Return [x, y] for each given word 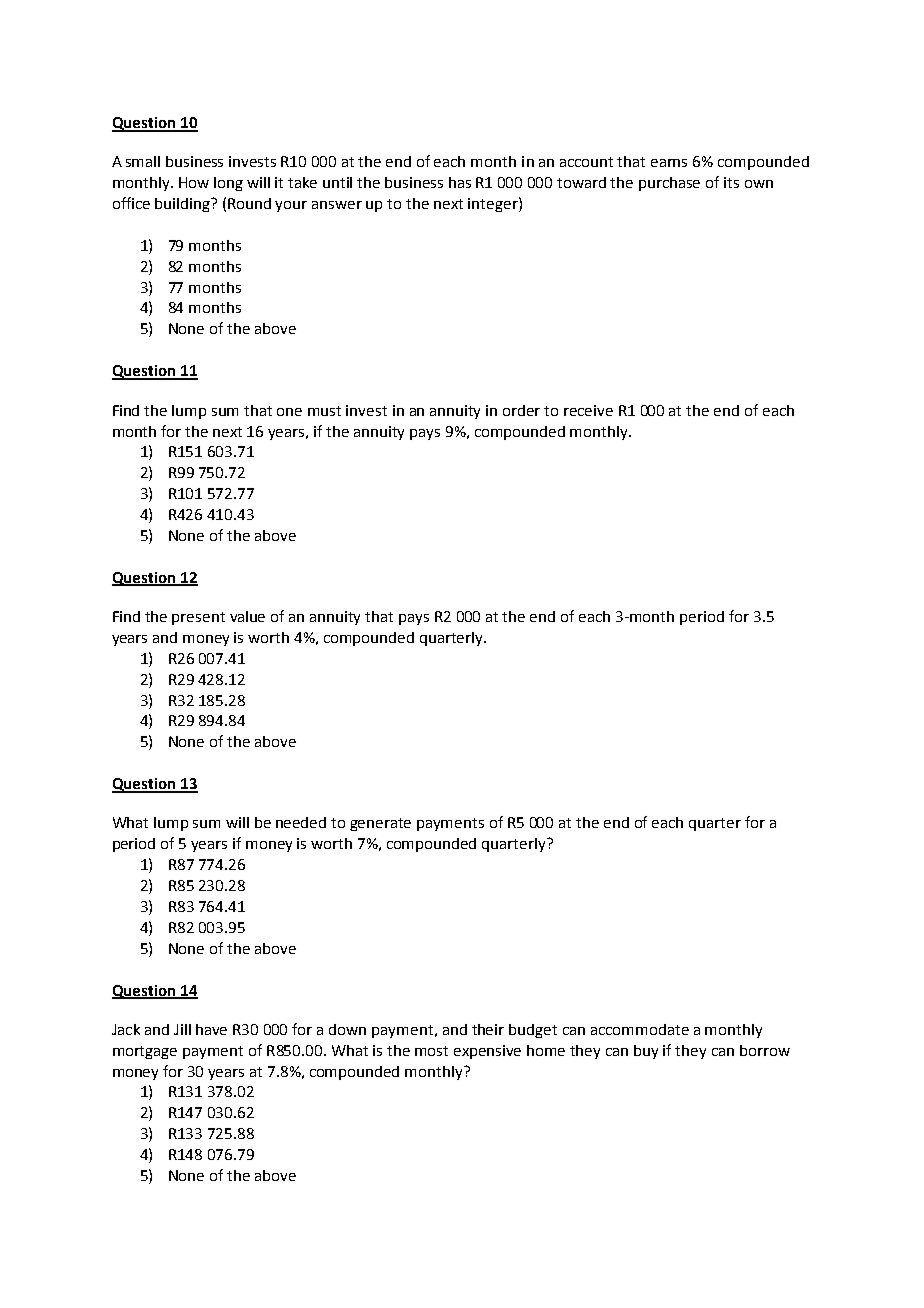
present [198, 618]
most [431, 1051]
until [337, 182]
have [211, 1029]
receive [588, 410]
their [488, 1029]
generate [380, 824]
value [247, 616]
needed [301, 822]
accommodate [640, 1029]
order [521, 410]
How [194, 182]
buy [646, 1052]
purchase [669, 184]
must [324, 411]
